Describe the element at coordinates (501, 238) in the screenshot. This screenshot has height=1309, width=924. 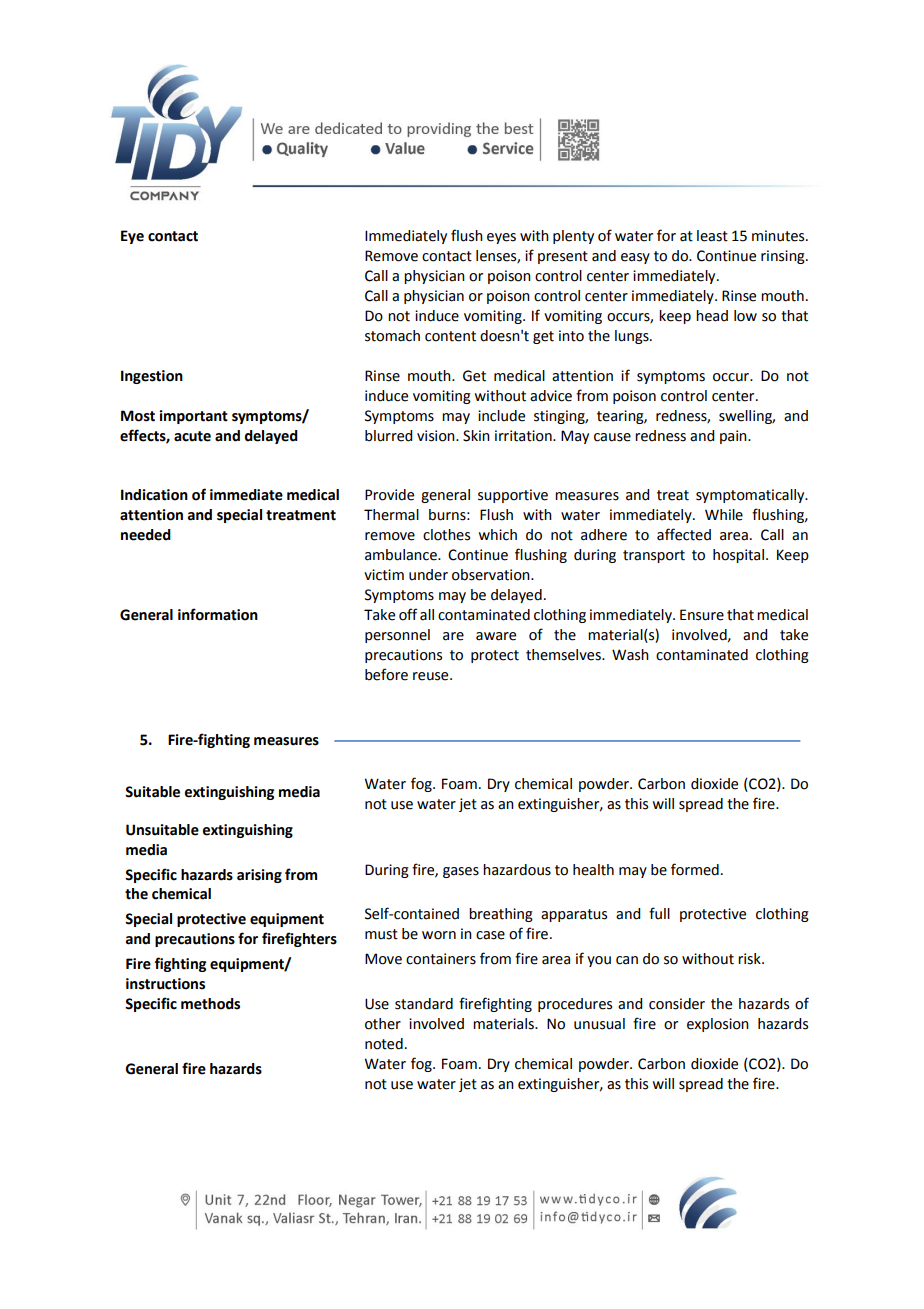
I see `eyes` at that location.
